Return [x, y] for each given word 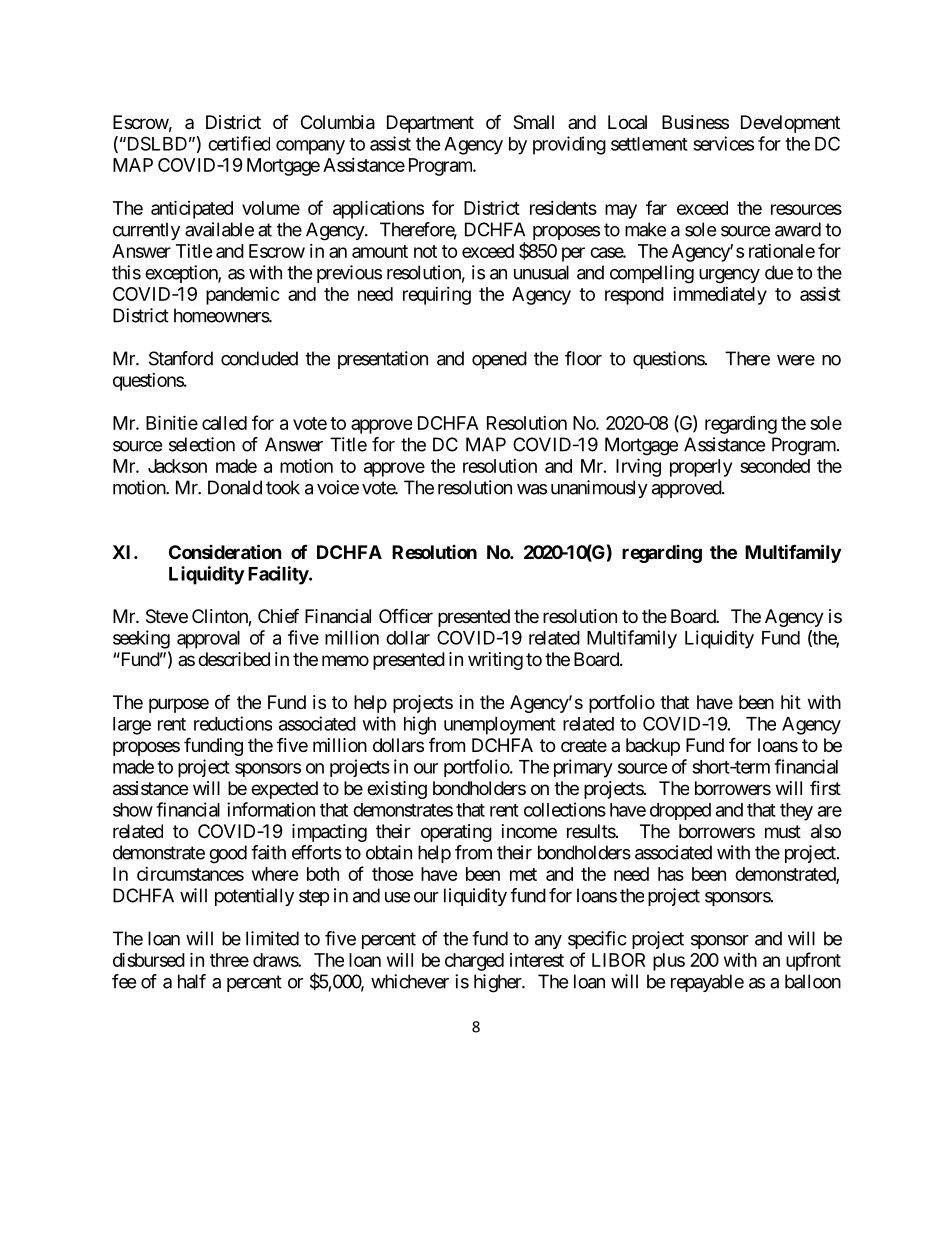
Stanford [181, 358]
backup [653, 747]
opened [499, 360]
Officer [406, 615]
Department [430, 124]
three [229, 960]
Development [790, 124]
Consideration [225, 551]
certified [239, 143]
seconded [775, 466]
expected [284, 790]
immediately [720, 296]
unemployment [500, 726]
